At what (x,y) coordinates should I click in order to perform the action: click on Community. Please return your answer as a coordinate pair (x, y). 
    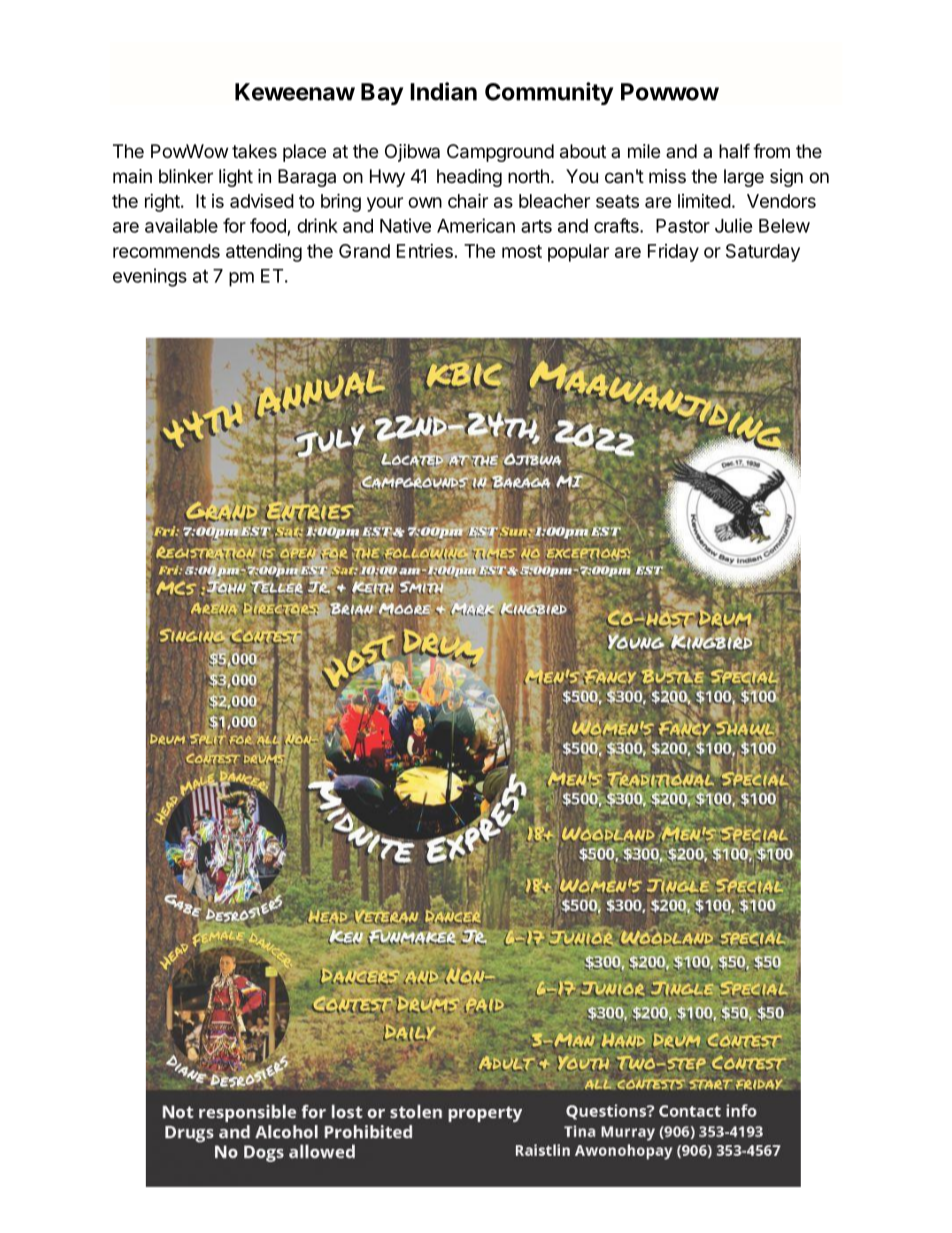
    Looking at the image, I should click on (549, 93).
